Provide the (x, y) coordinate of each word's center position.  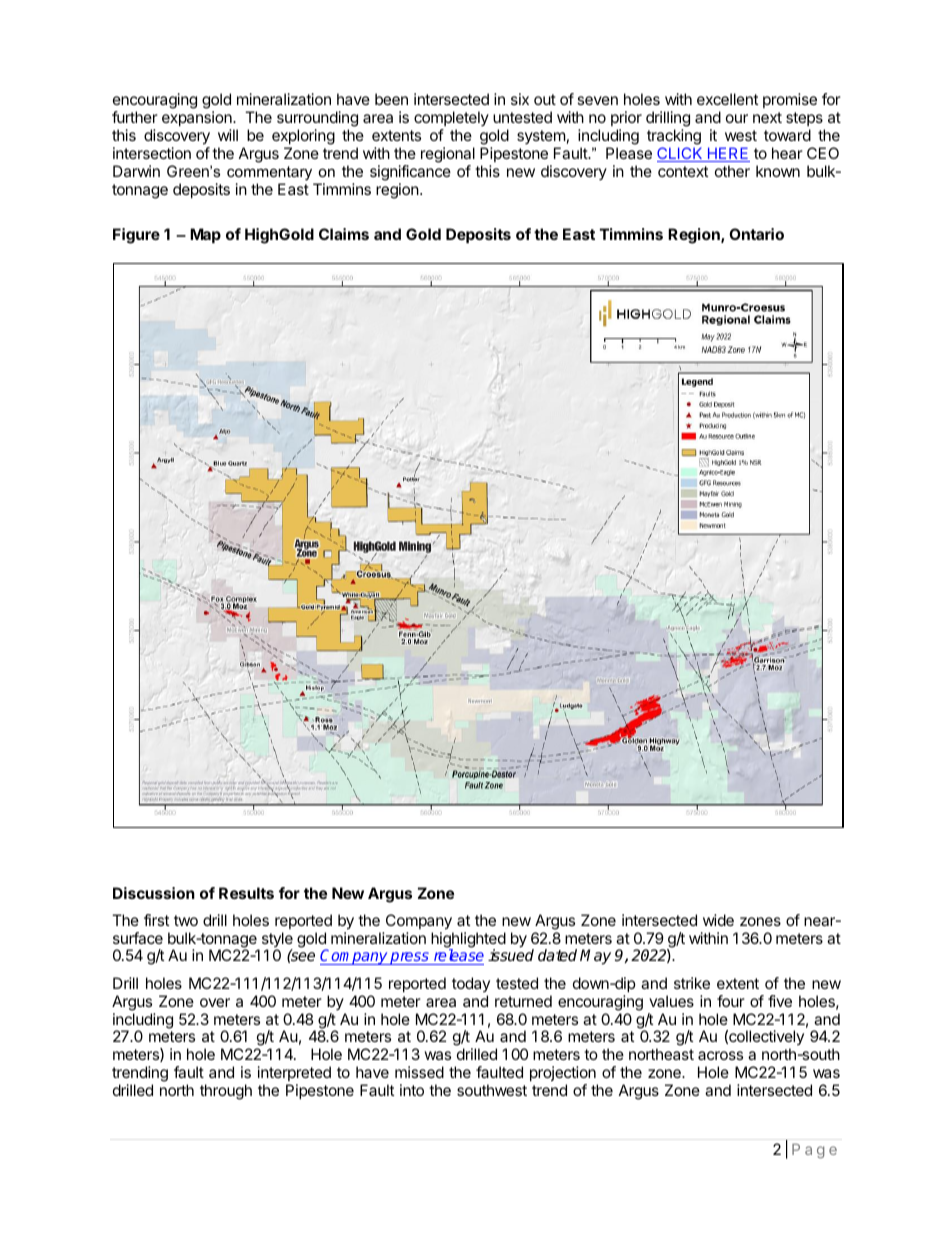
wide (718, 920)
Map (205, 235)
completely (451, 118)
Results (246, 893)
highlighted (468, 941)
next (767, 117)
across (720, 1055)
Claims (344, 234)
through (226, 1092)
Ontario (756, 234)
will (228, 135)
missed (419, 1072)
